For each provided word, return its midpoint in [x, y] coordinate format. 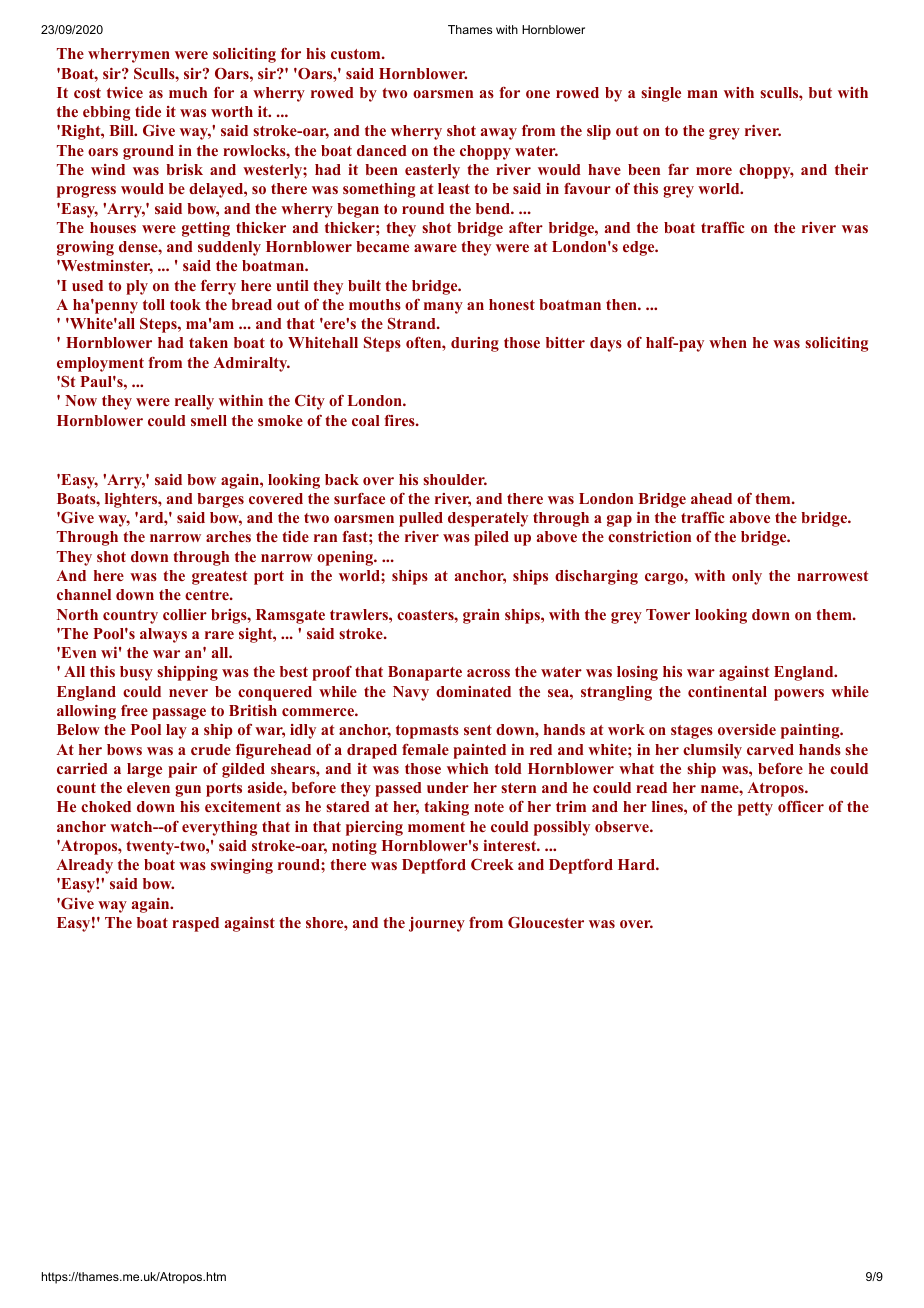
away [499, 134]
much [188, 92]
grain [481, 616]
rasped [195, 924]
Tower [668, 614]
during [475, 344]
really [194, 402]
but [820, 92]
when [728, 342]
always [163, 635]
